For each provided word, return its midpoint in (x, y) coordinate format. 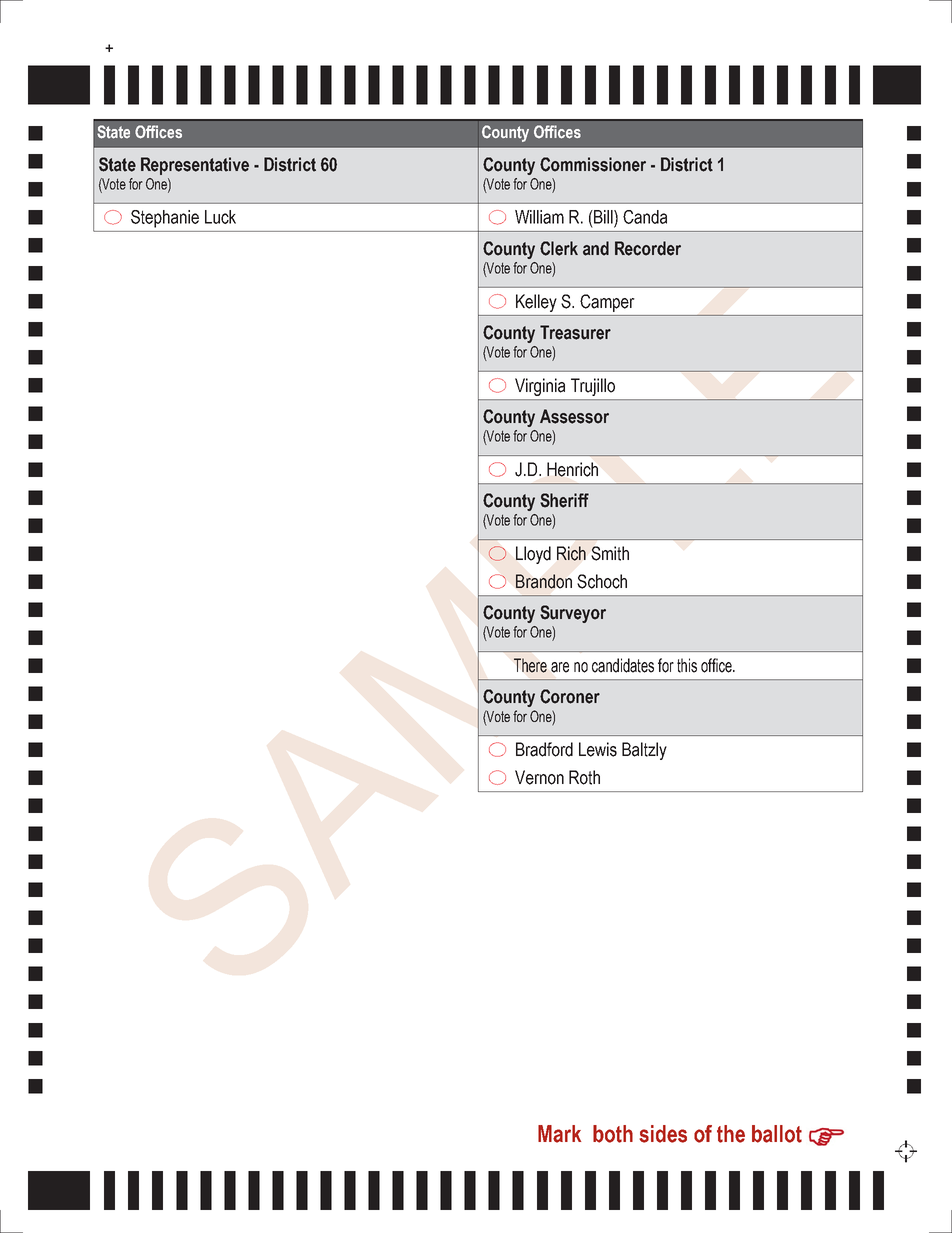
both (613, 1134)
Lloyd (533, 555)
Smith (610, 553)
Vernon (539, 777)
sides (663, 1134)
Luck (220, 217)
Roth (584, 777)
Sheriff (564, 500)
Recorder (648, 248)
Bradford (544, 749)
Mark (559, 1134)
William (539, 217)
